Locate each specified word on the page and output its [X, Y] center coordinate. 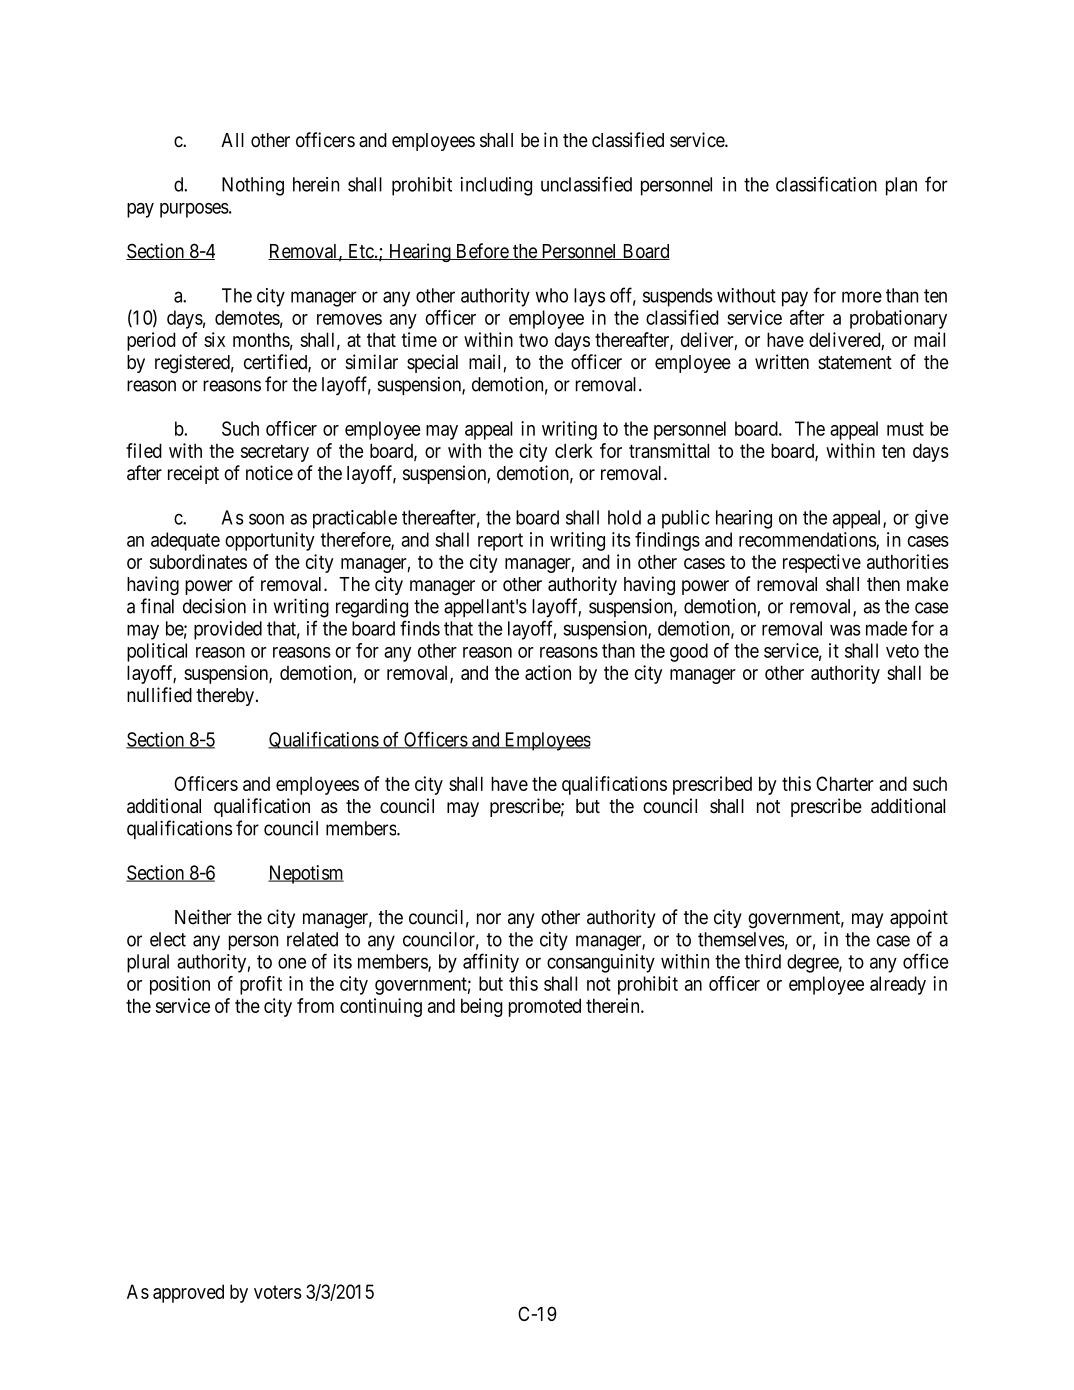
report [500, 542]
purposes [194, 210]
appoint [919, 918]
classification [826, 184]
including [496, 186]
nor [489, 919]
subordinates [198, 561]
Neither [203, 917]
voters [278, 1292]
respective [822, 563]
